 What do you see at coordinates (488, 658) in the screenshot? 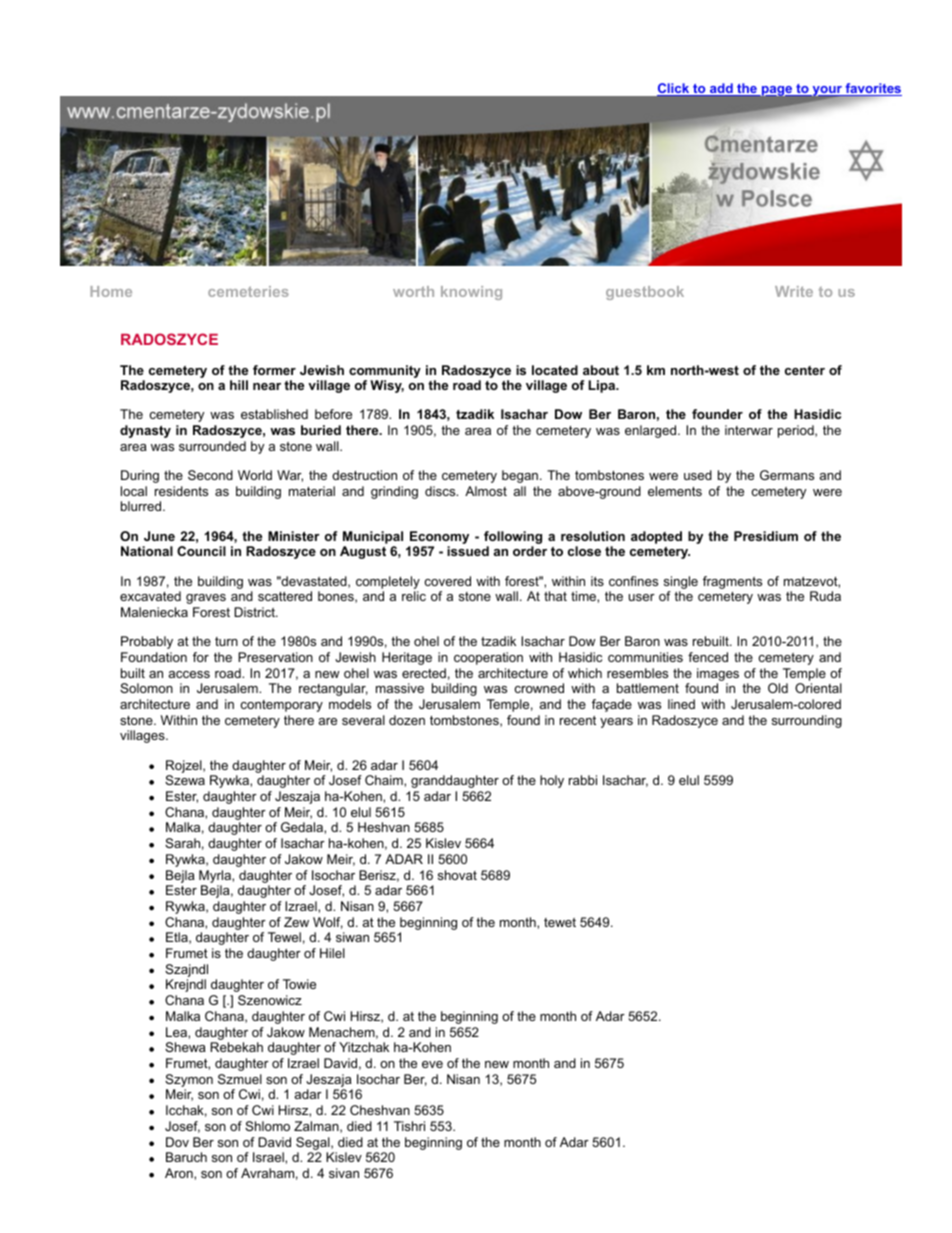
I see `cooperation` at bounding box center [488, 658].
